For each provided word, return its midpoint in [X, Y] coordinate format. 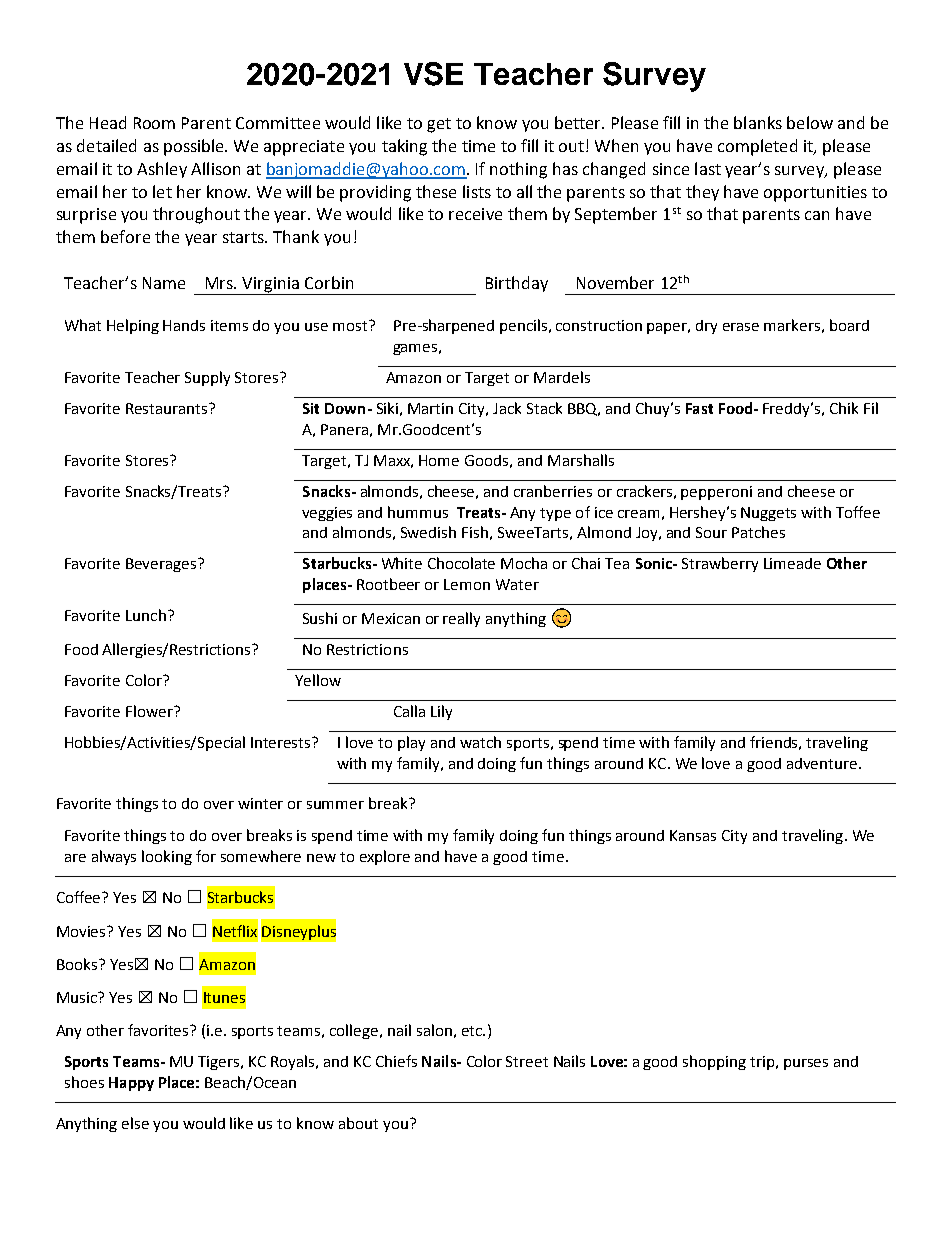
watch [480, 742]
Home [439, 460]
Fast [699, 408]
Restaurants [168, 408]
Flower [150, 711]
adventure [823, 763]
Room [154, 123]
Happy [131, 1084]
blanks [758, 122]
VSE [433, 74]
